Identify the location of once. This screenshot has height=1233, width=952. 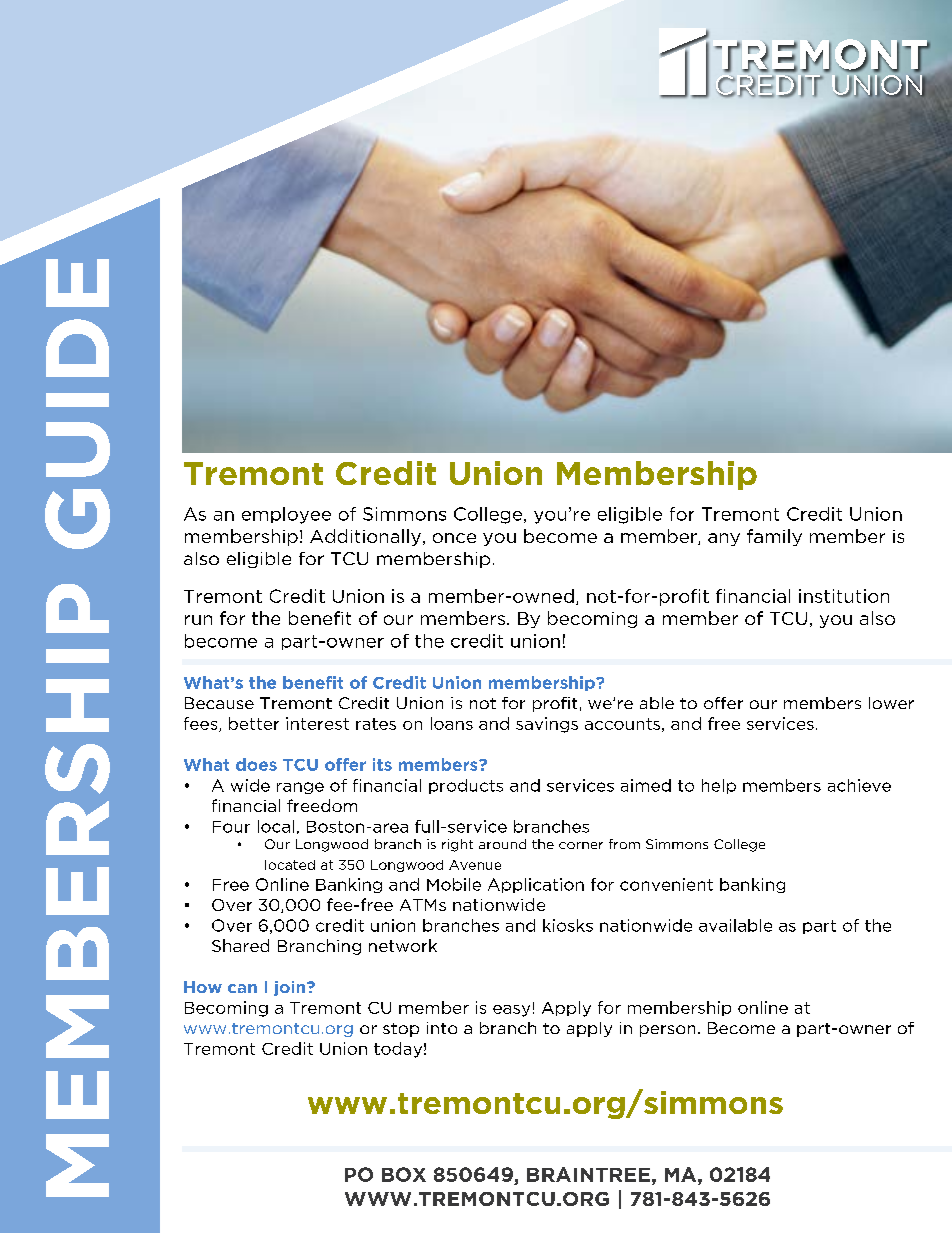
(454, 538).
